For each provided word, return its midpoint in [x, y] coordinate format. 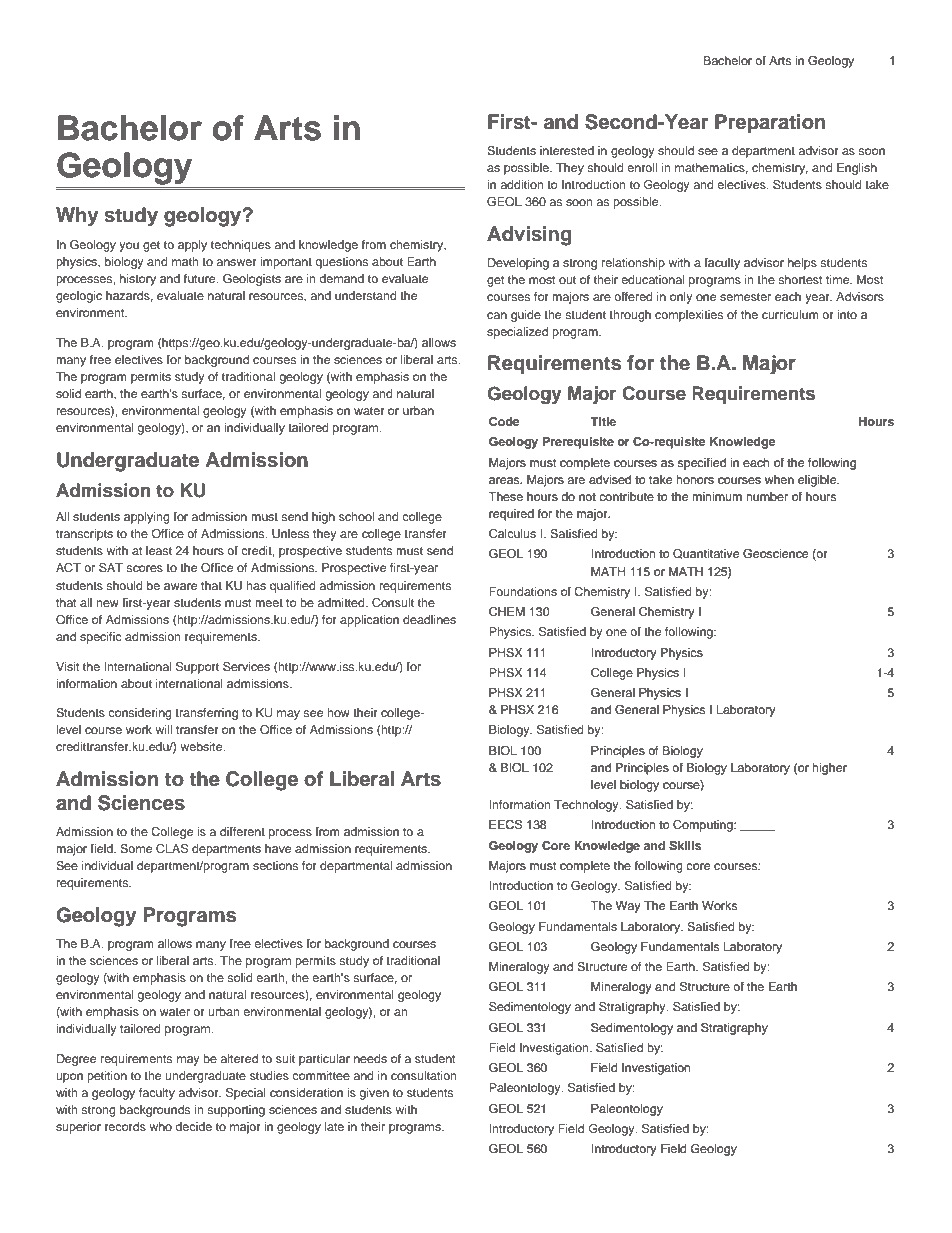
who [160, 1126]
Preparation [770, 124]
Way [628, 907]
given [374, 1094]
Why [77, 217]
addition [522, 184]
